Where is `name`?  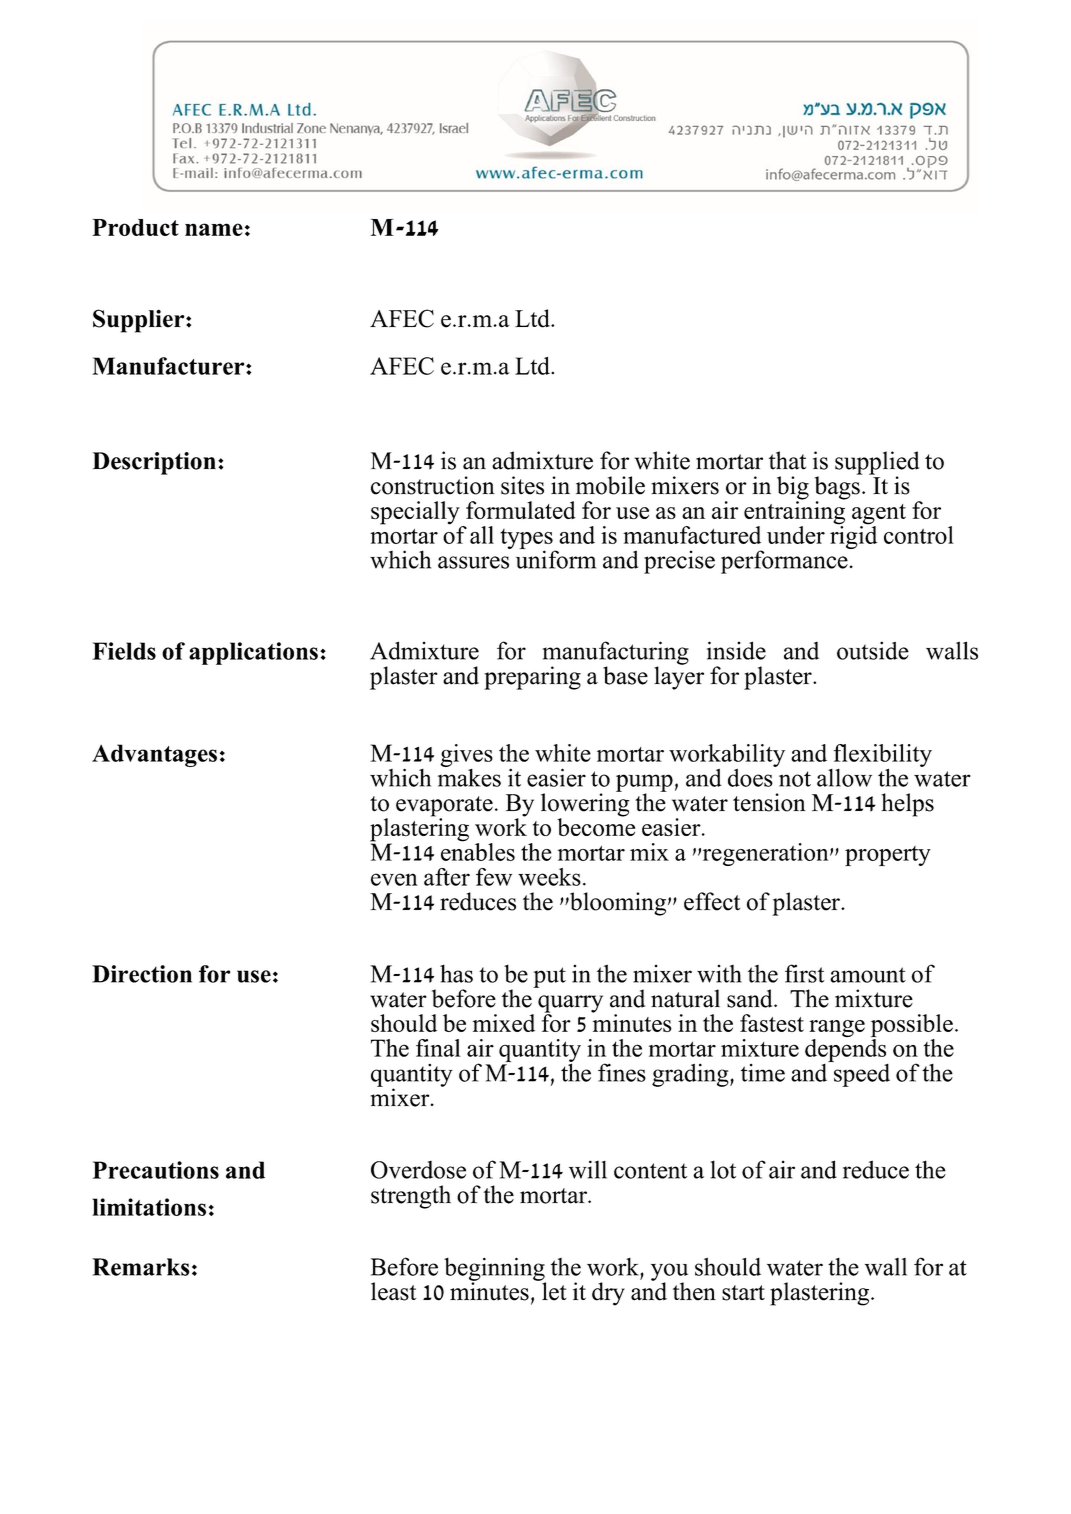
name is located at coordinates (214, 229).
